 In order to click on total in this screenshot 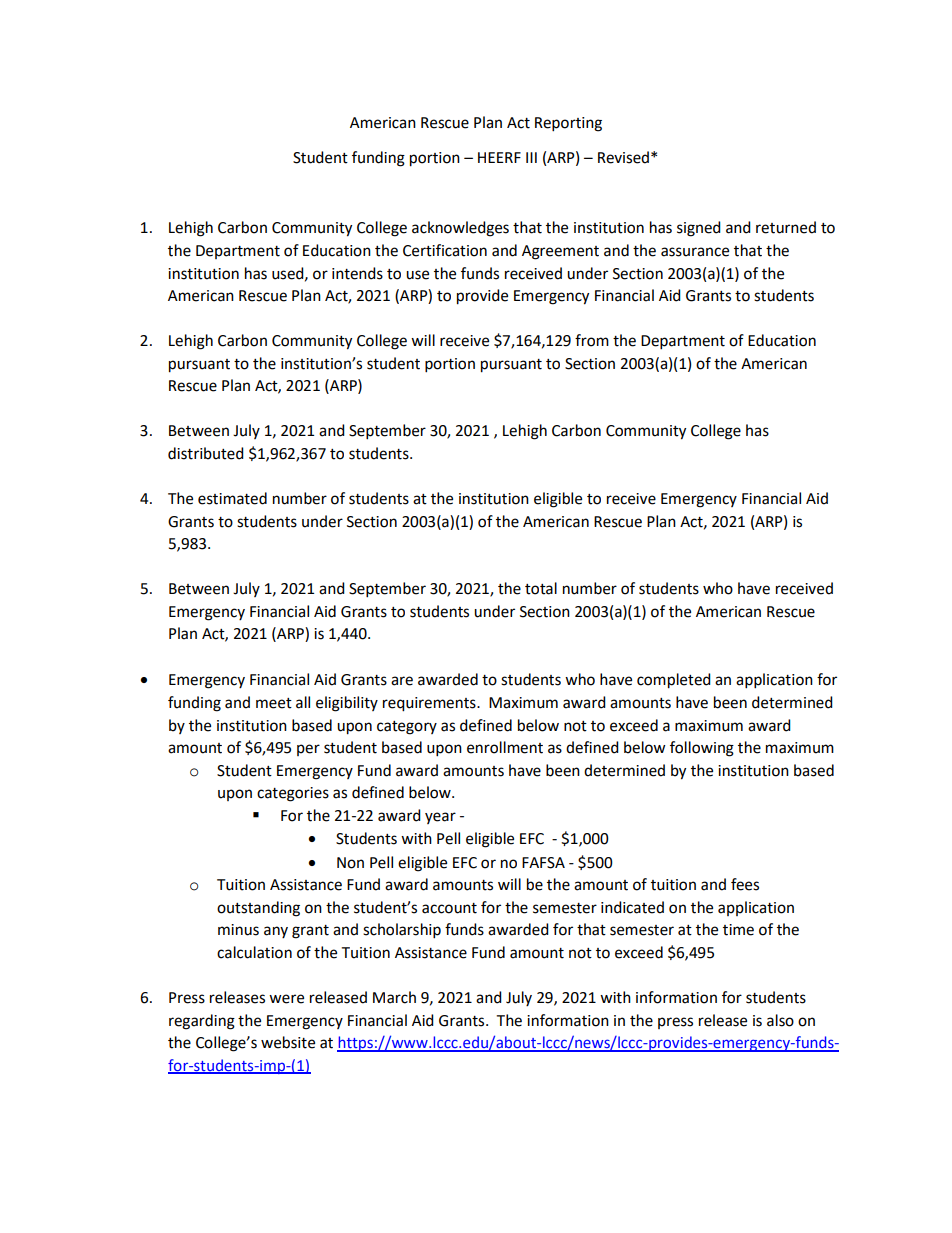, I will do `click(541, 588)`.
